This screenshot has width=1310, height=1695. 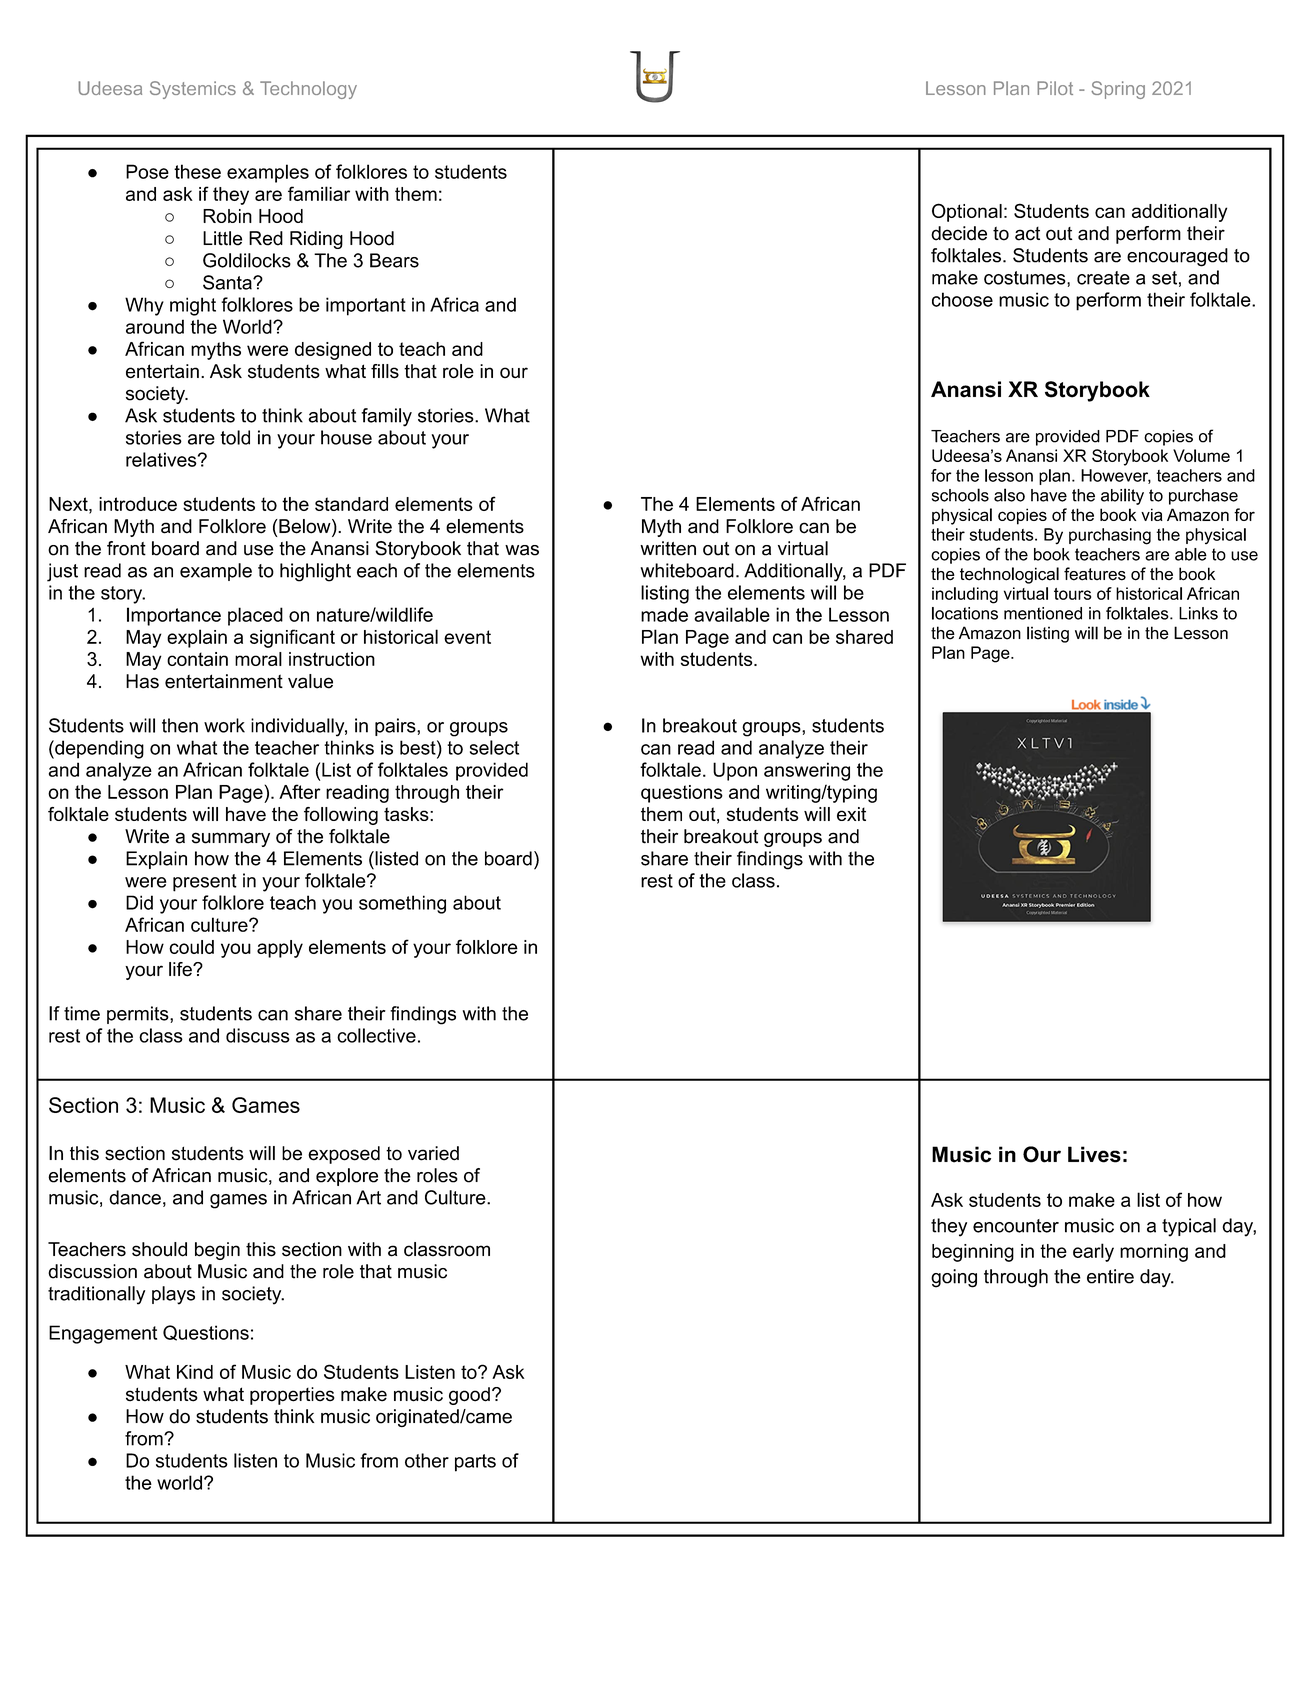 What do you see at coordinates (1110, 1276) in the screenshot?
I see `entire` at bounding box center [1110, 1276].
